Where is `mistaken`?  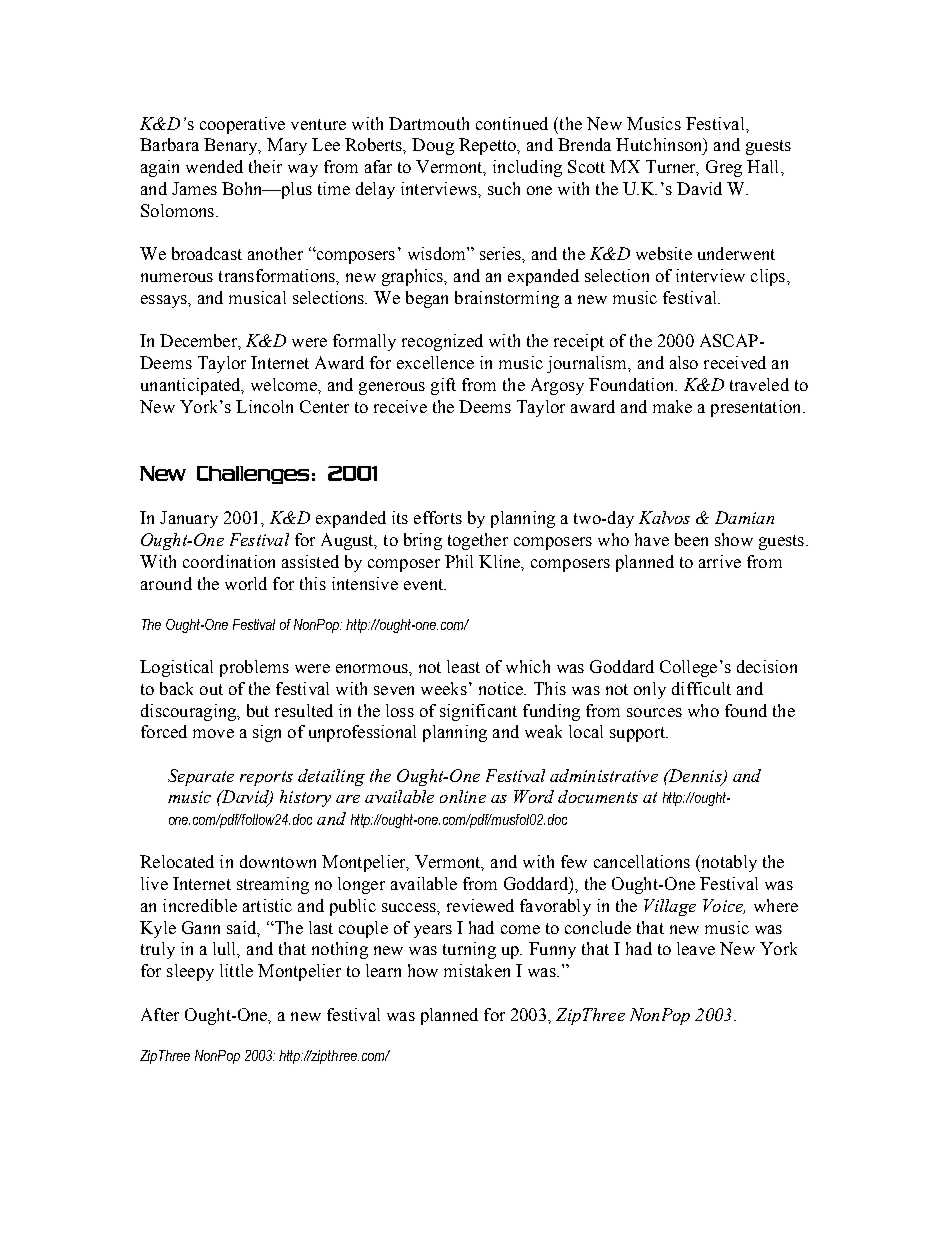 mistaken is located at coordinates (477, 970).
